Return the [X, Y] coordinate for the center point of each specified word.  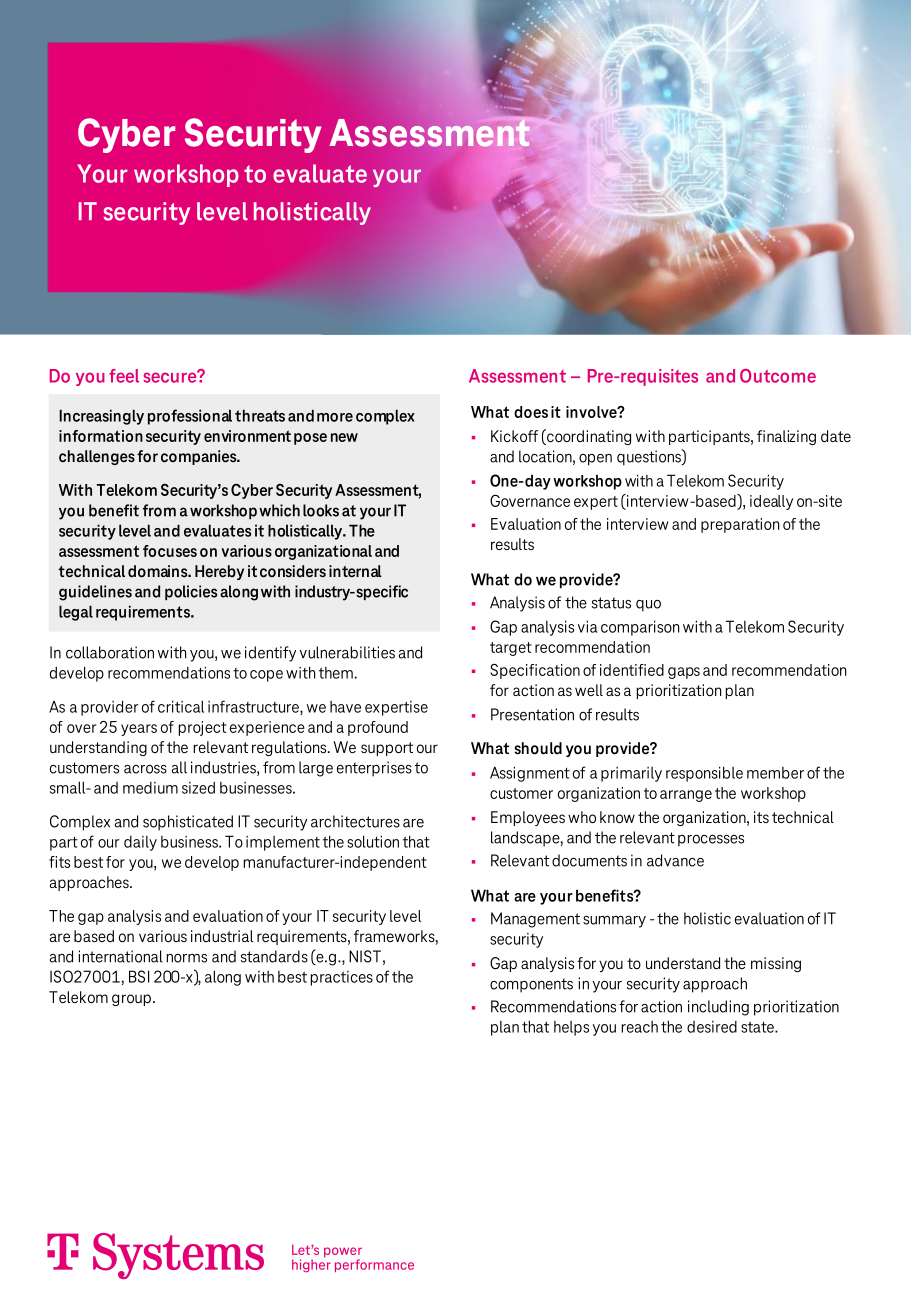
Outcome [778, 376]
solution [373, 841]
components [531, 985]
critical [181, 706]
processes [711, 840]
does [531, 412]
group [131, 1000]
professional [190, 417]
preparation [740, 525]
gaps [684, 673]
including [718, 1008]
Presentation [532, 714]
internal [355, 571]
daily [140, 843]
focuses [170, 551]
